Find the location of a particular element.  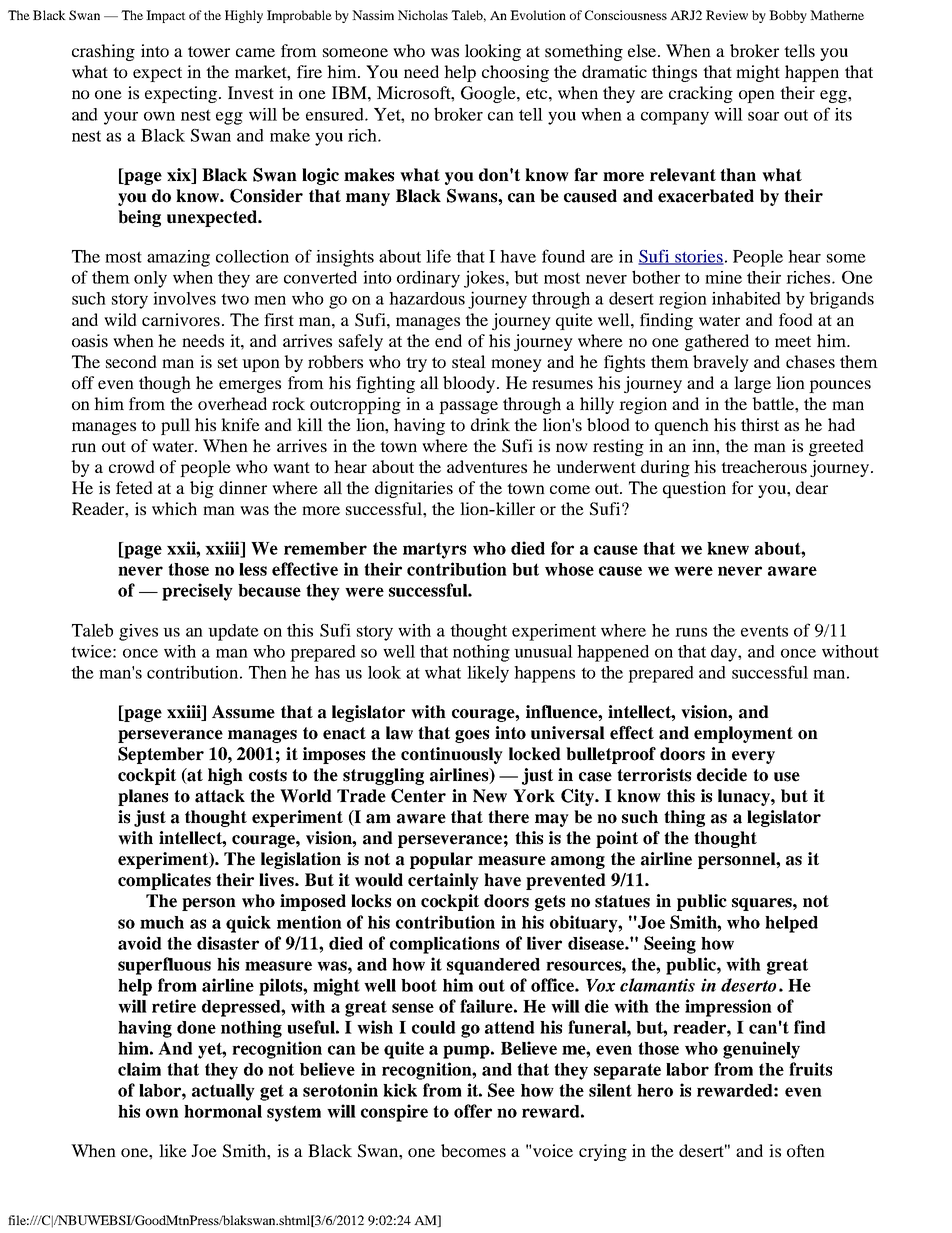

popular is located at coordinates (441, 860).
